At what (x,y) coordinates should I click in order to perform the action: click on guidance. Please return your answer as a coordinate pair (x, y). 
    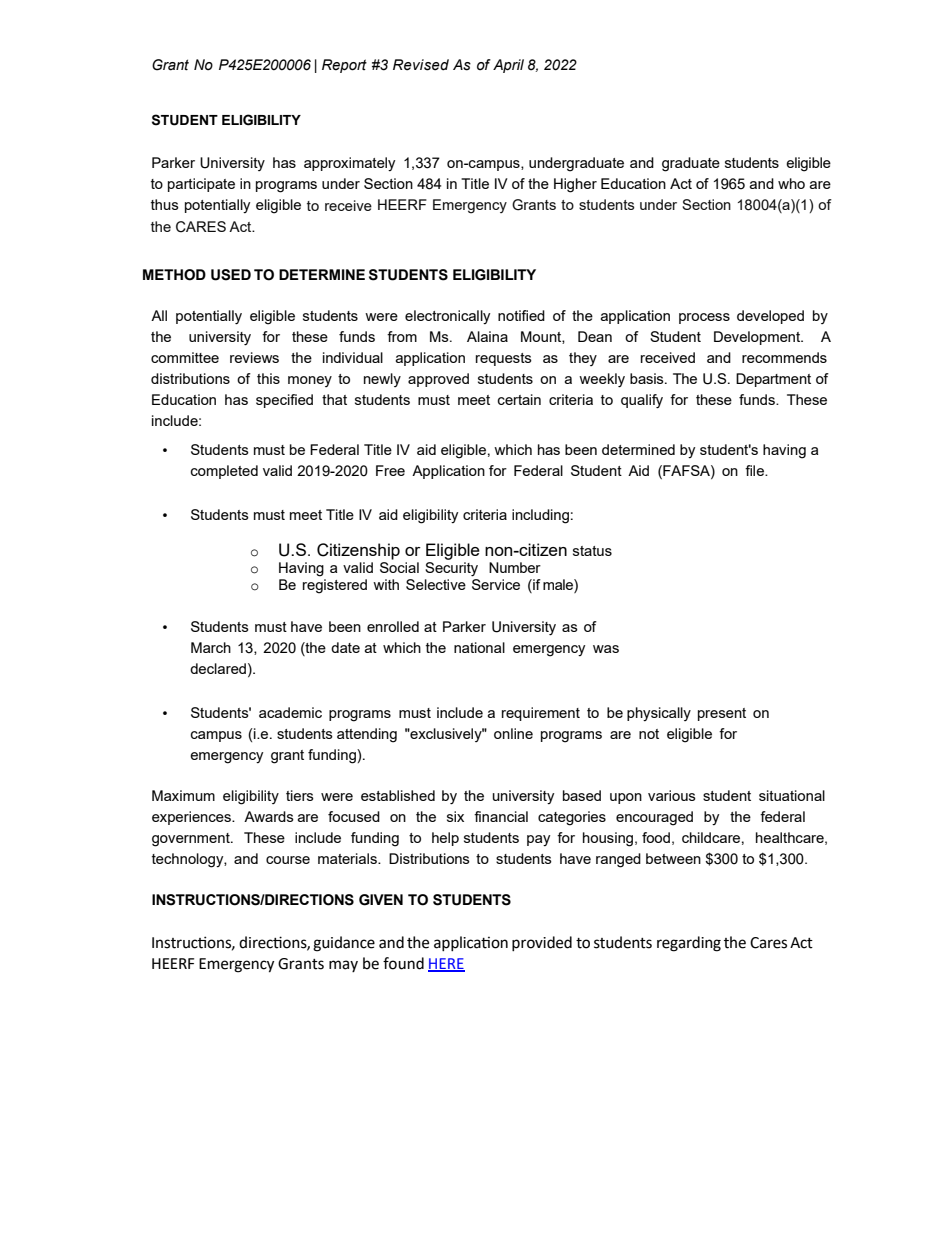
    Looking at the image, I should click on (344, 944).
